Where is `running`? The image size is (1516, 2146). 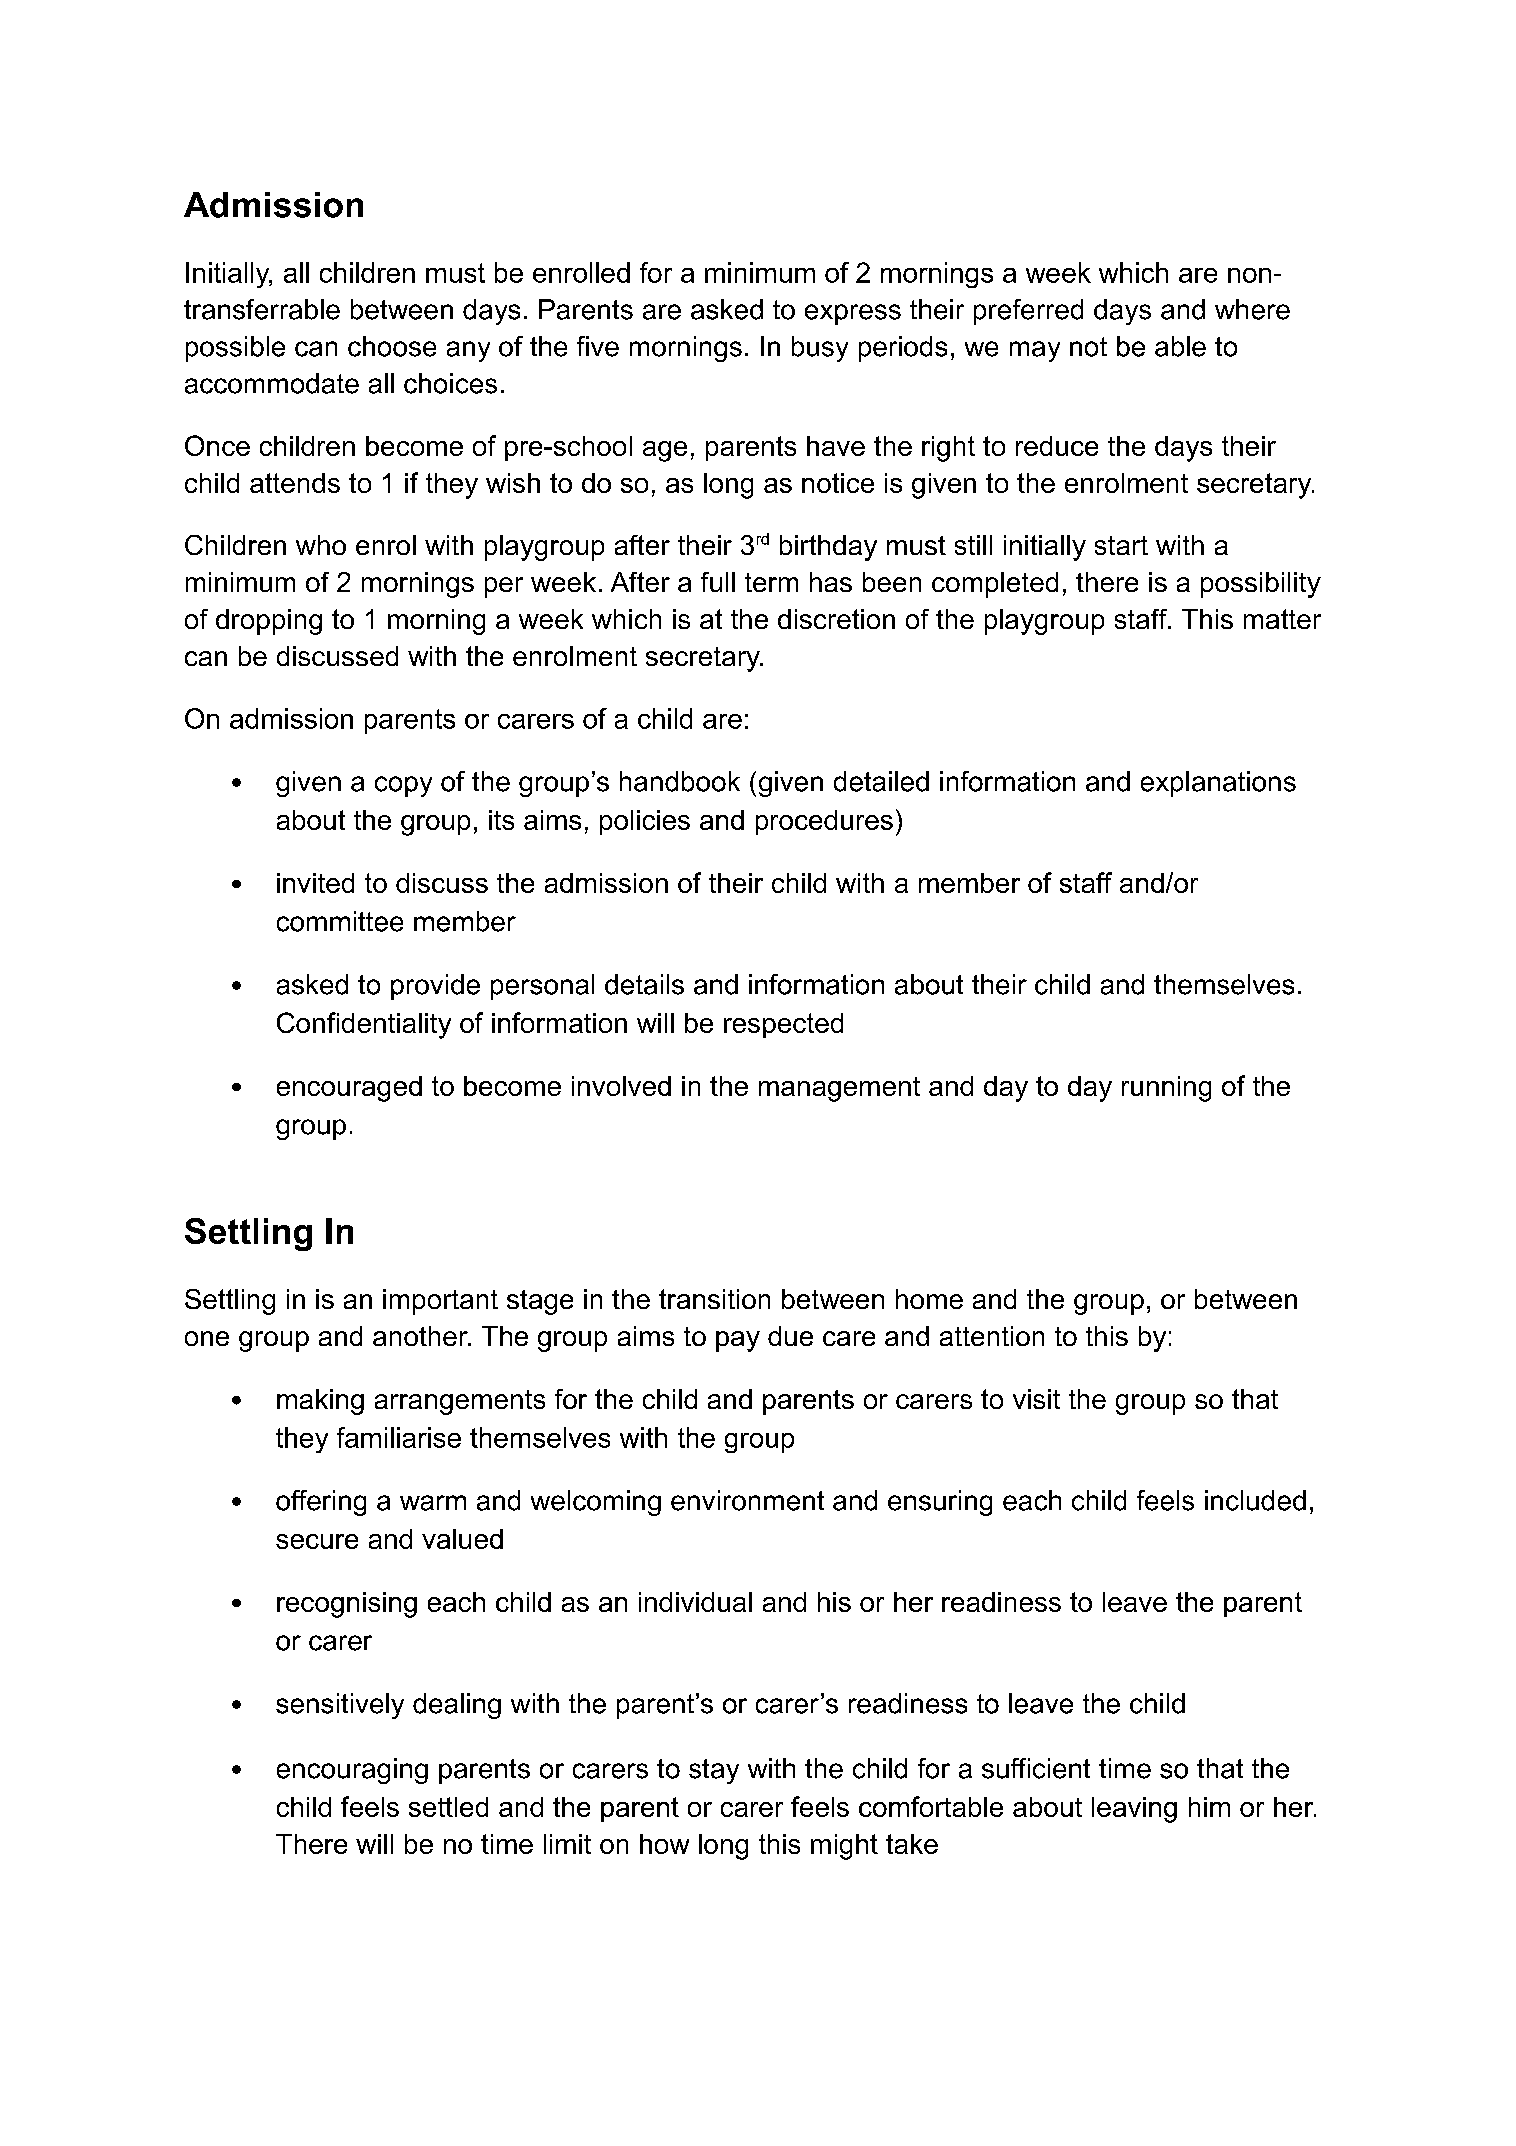
running is located at coordinates (1166, 1089).
